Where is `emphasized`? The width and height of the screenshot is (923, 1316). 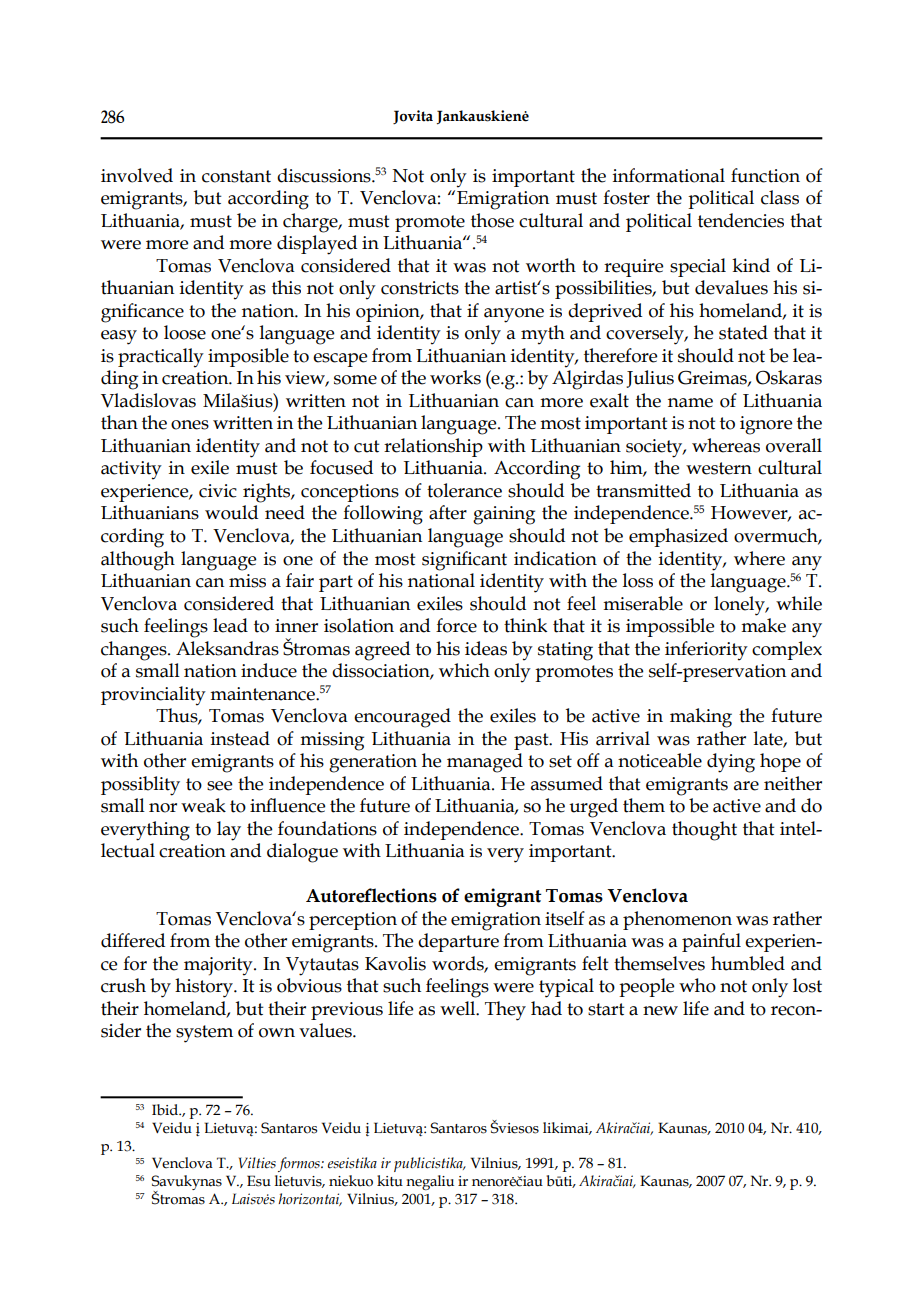 emphasized is located at coordinates (678, 537).
